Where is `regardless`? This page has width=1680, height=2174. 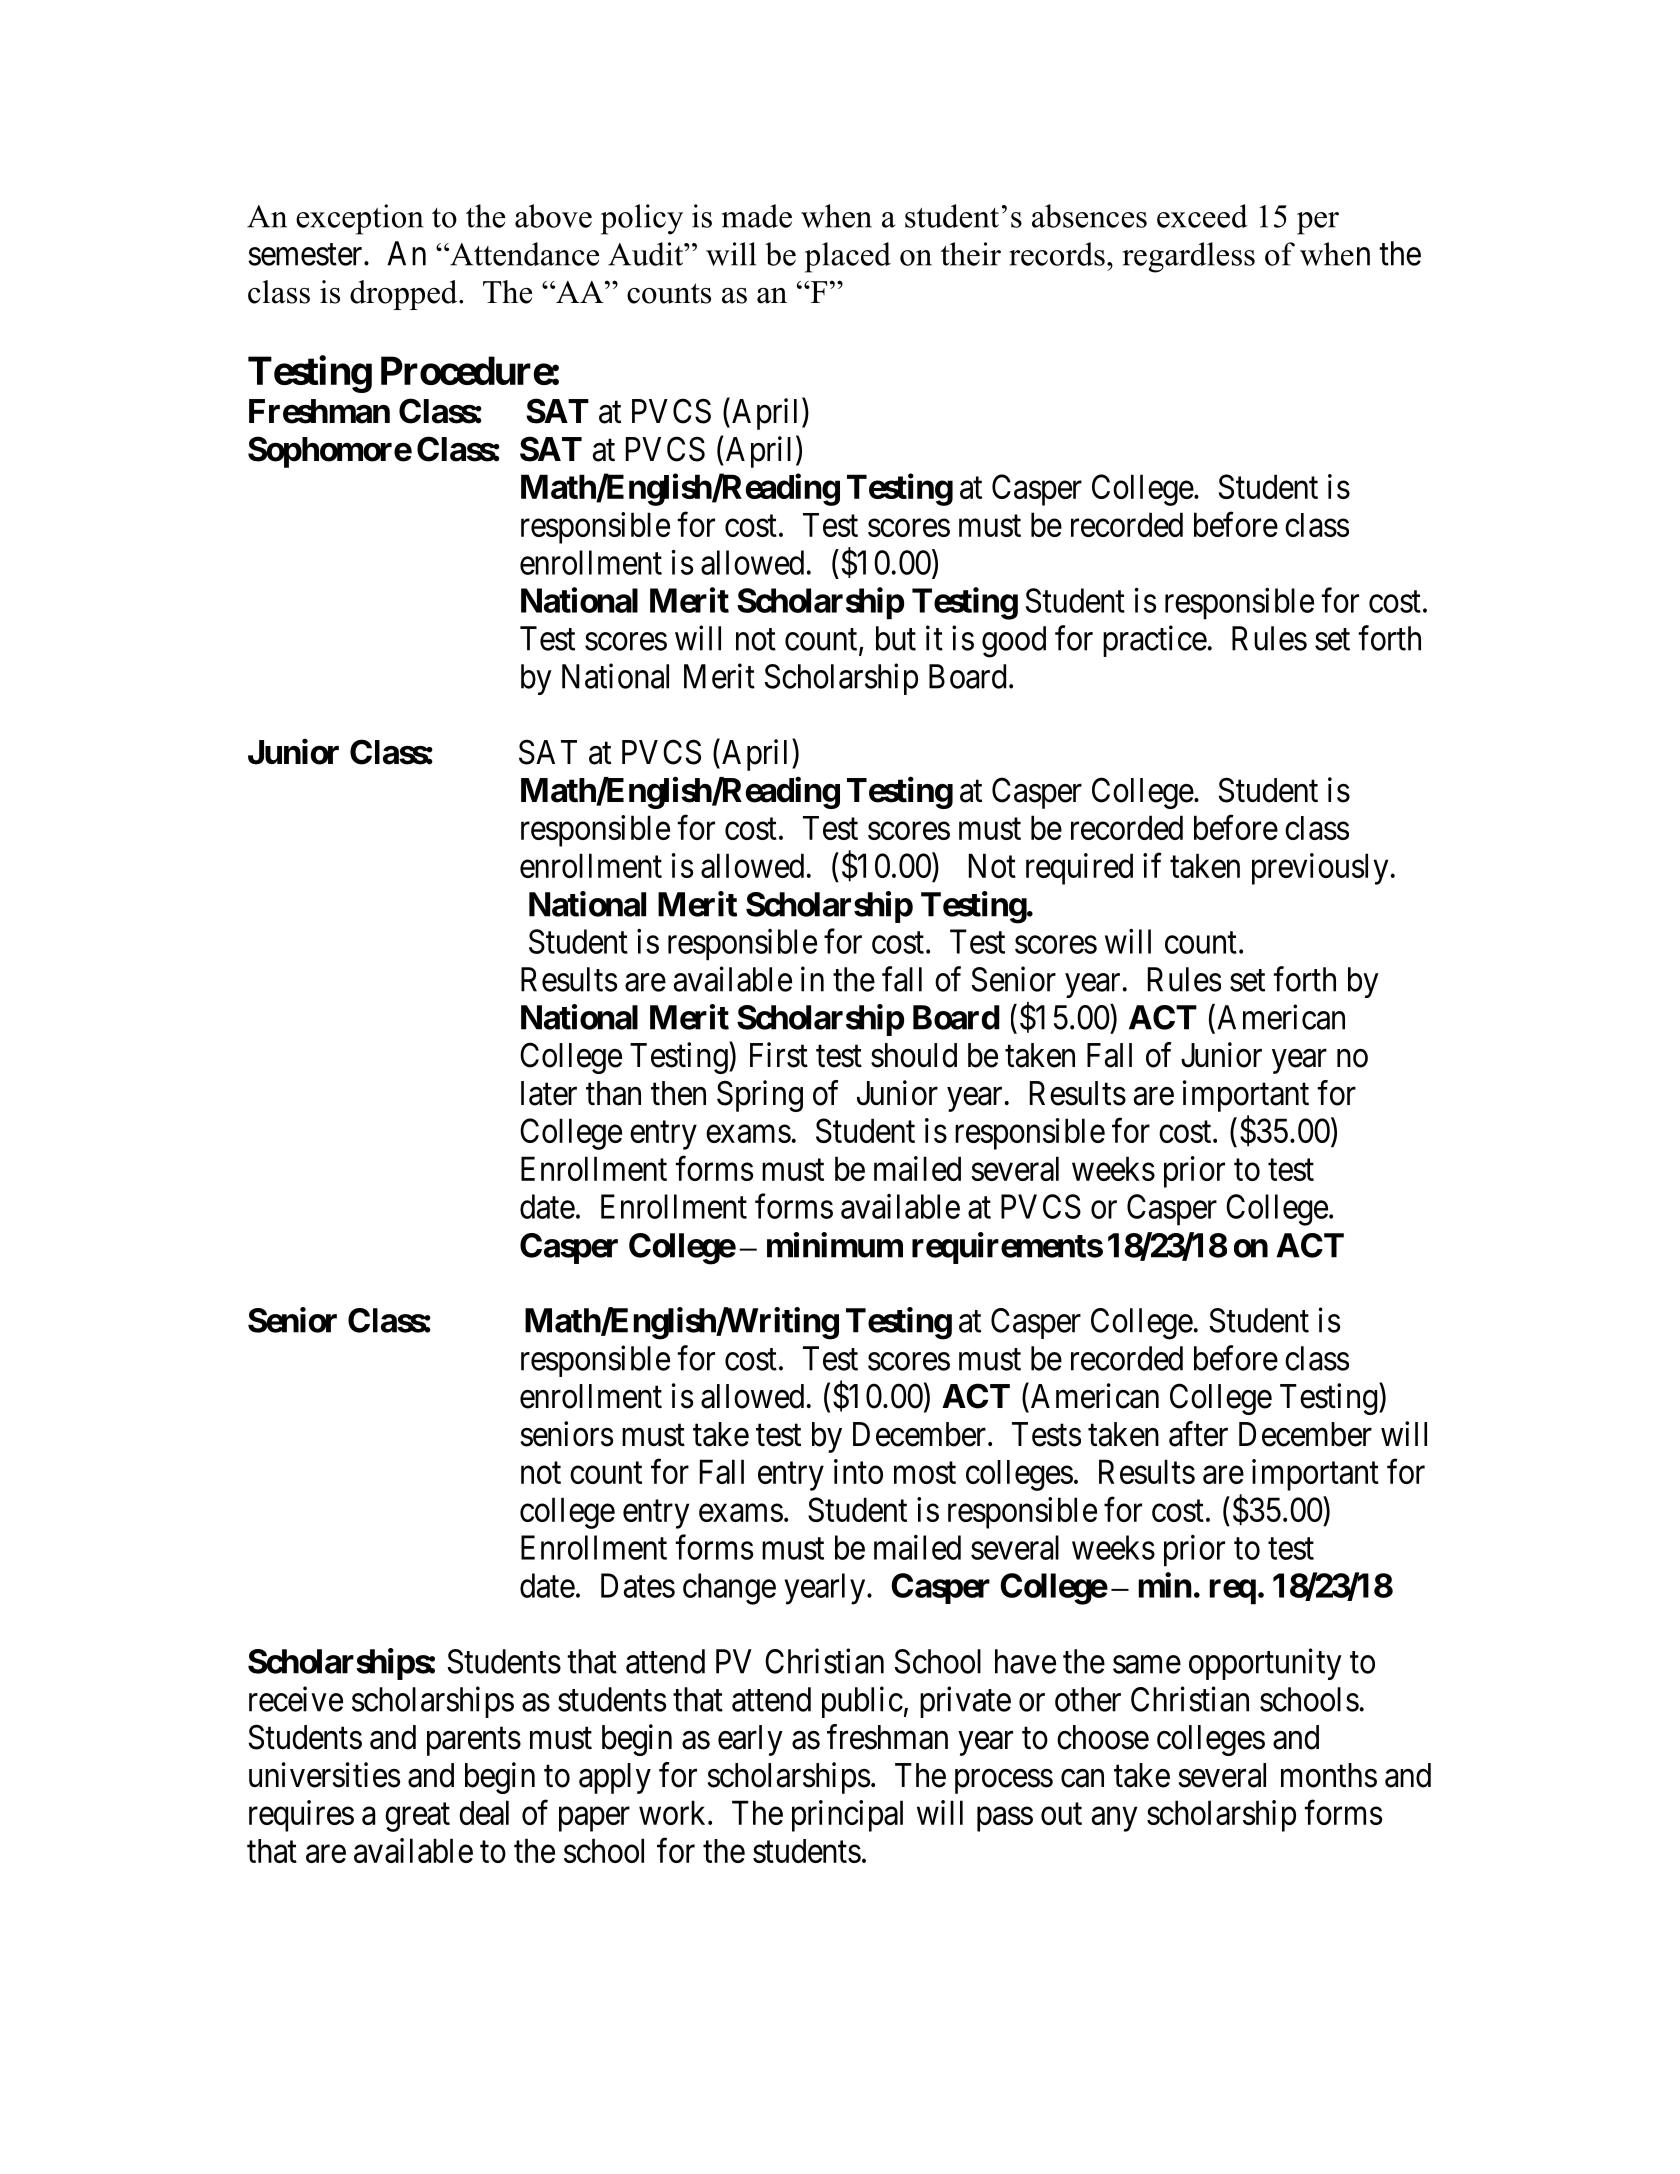 regardless is located at coordinates (1188, 257).
